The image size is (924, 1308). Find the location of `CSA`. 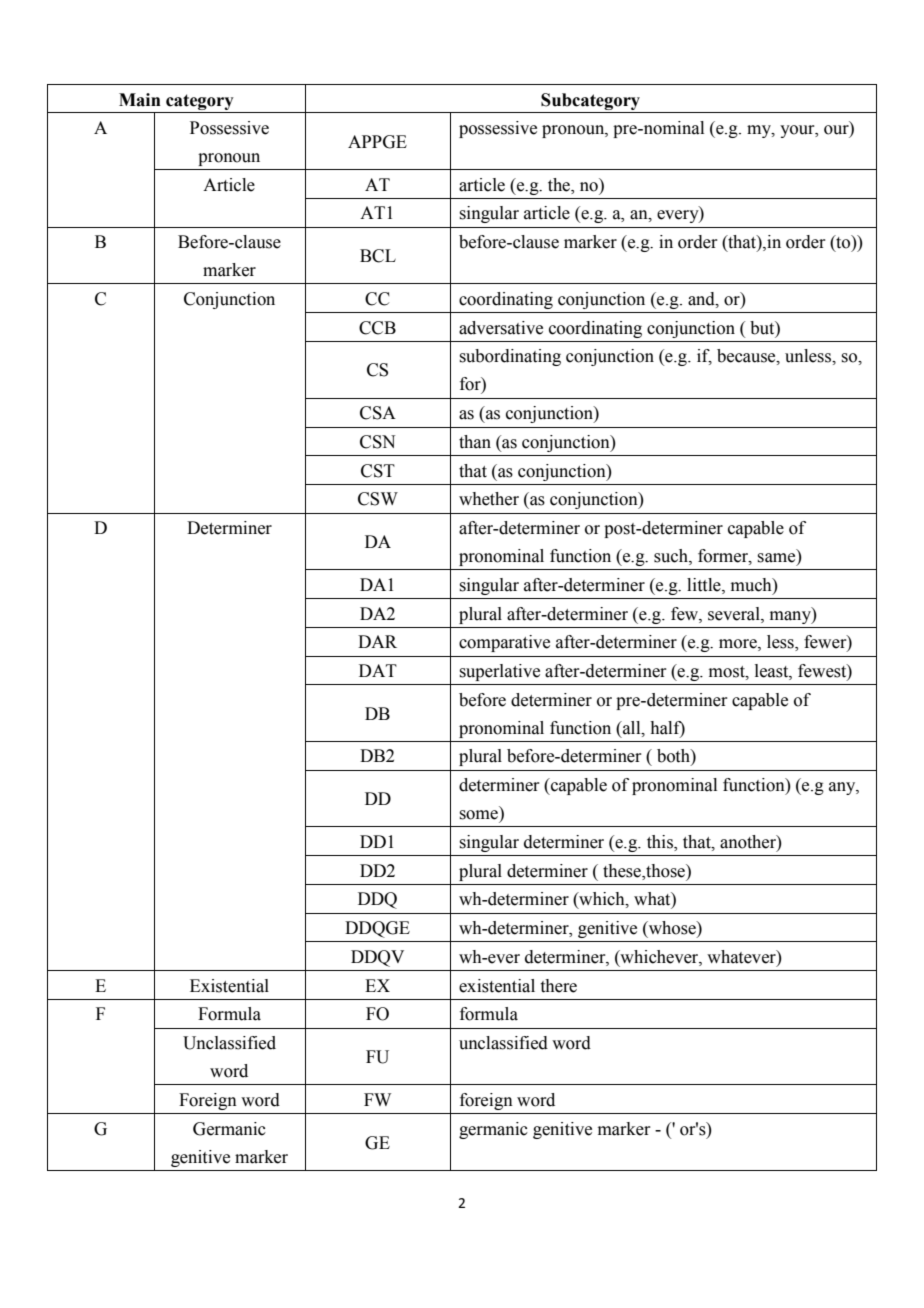

CSA is located at coordinates (378, 413).
